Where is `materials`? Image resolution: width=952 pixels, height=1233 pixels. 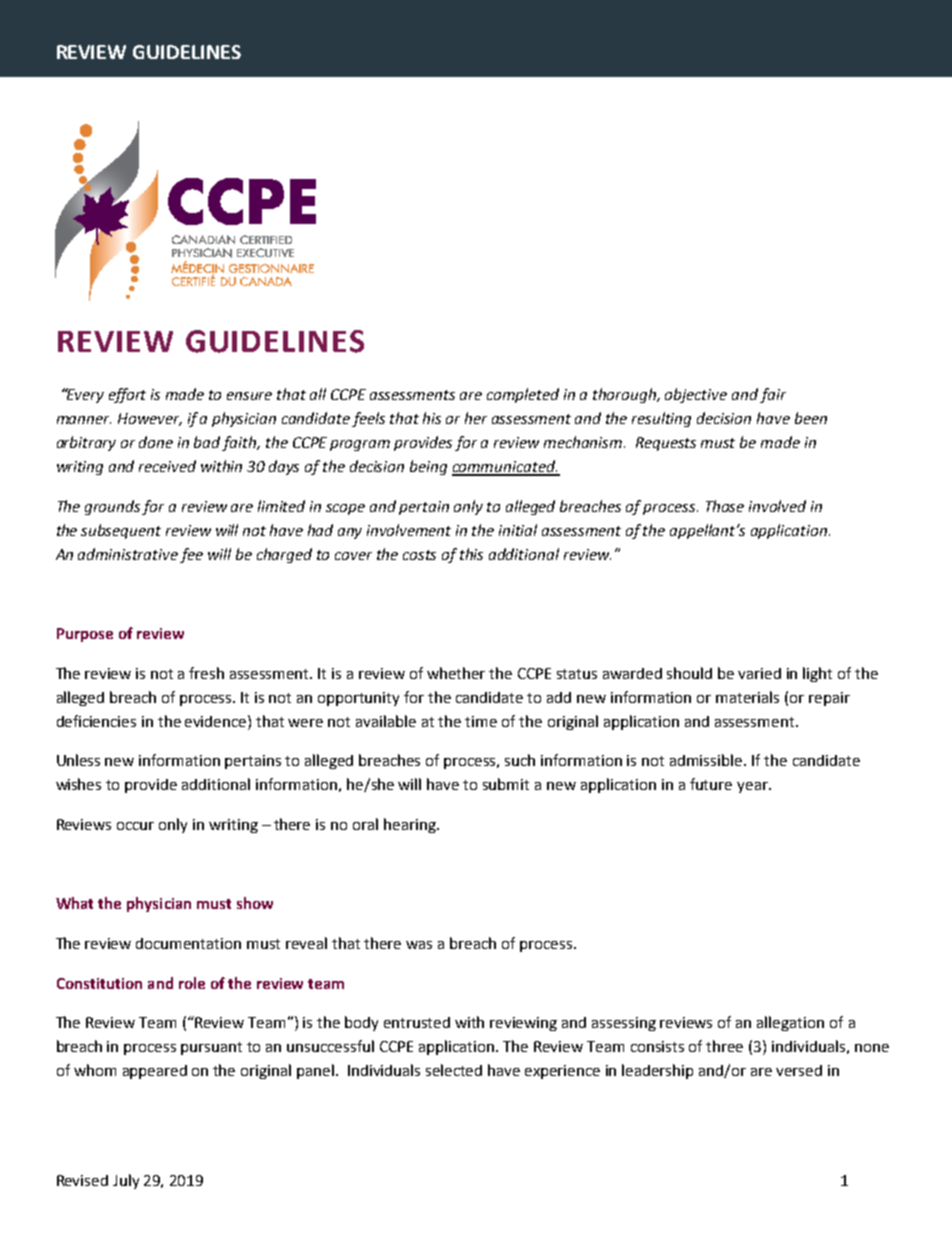
materials is located at coordinates (747, 697).
